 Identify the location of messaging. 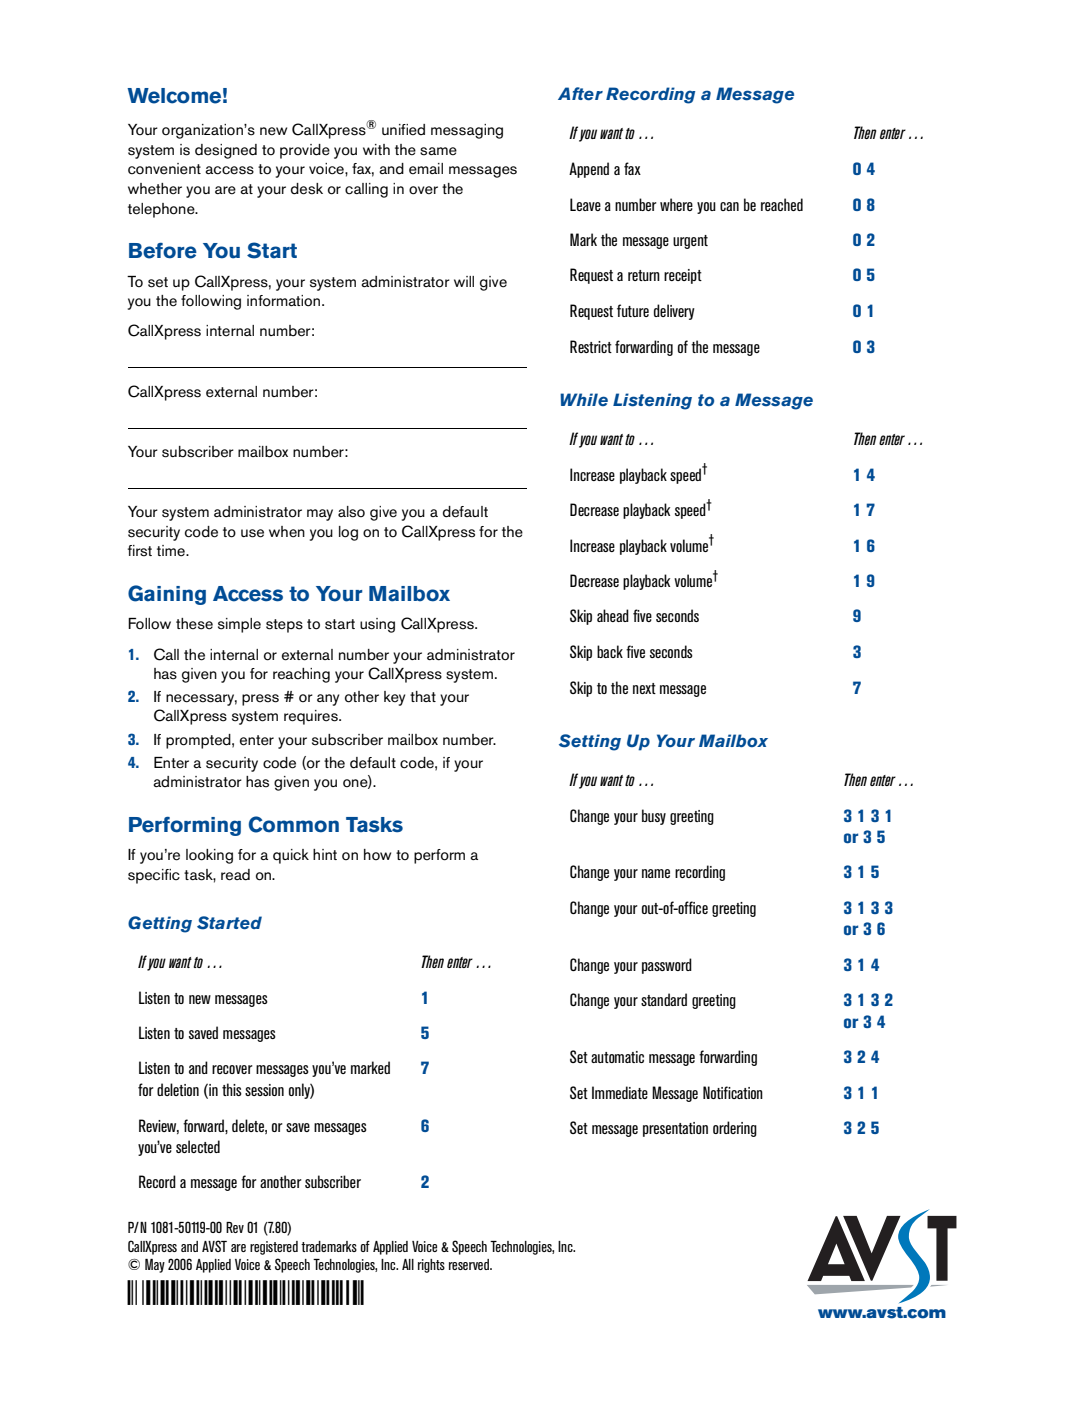
(467, 131).
